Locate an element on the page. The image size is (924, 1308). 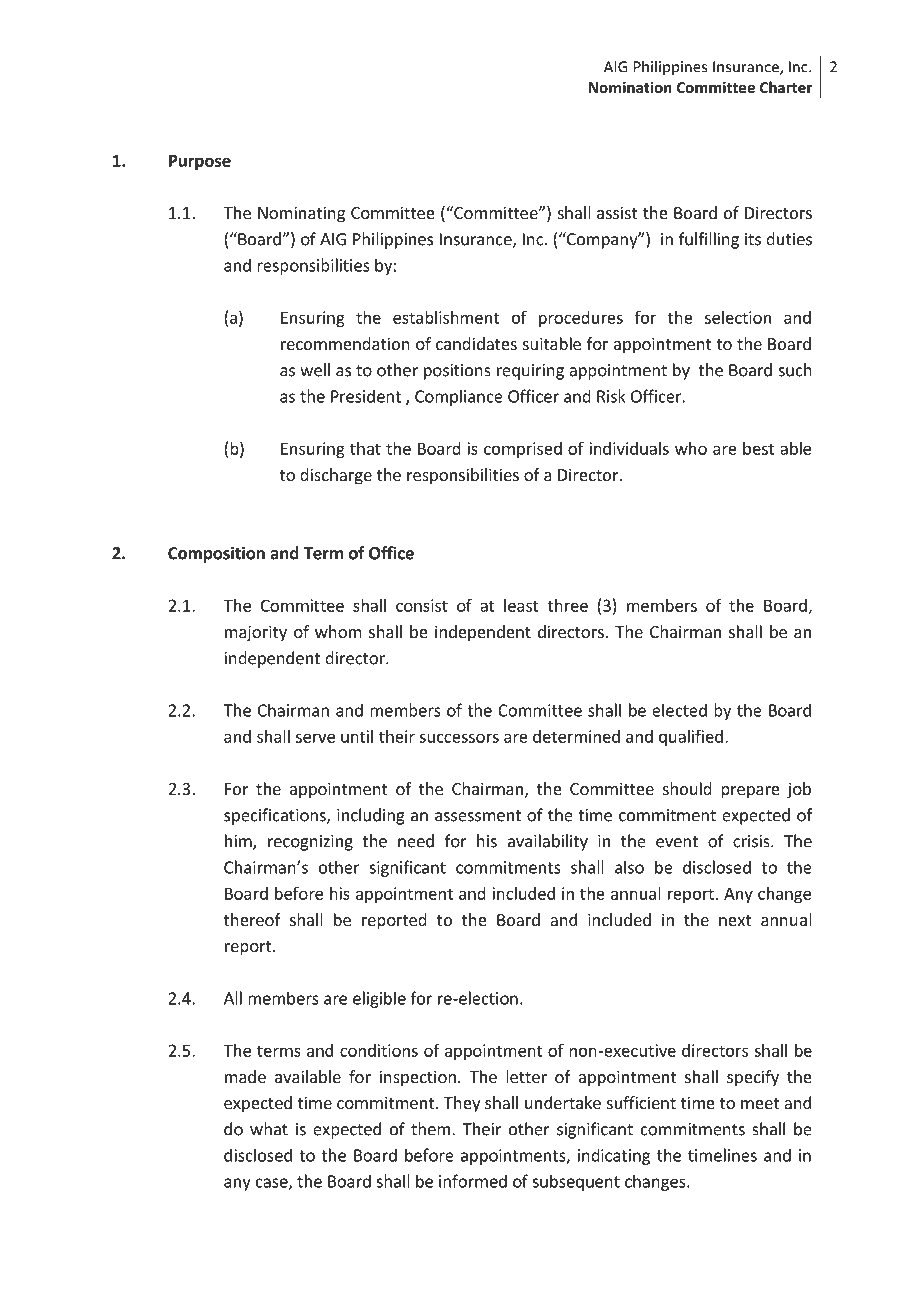
such is located at coordinates (795, 370).
